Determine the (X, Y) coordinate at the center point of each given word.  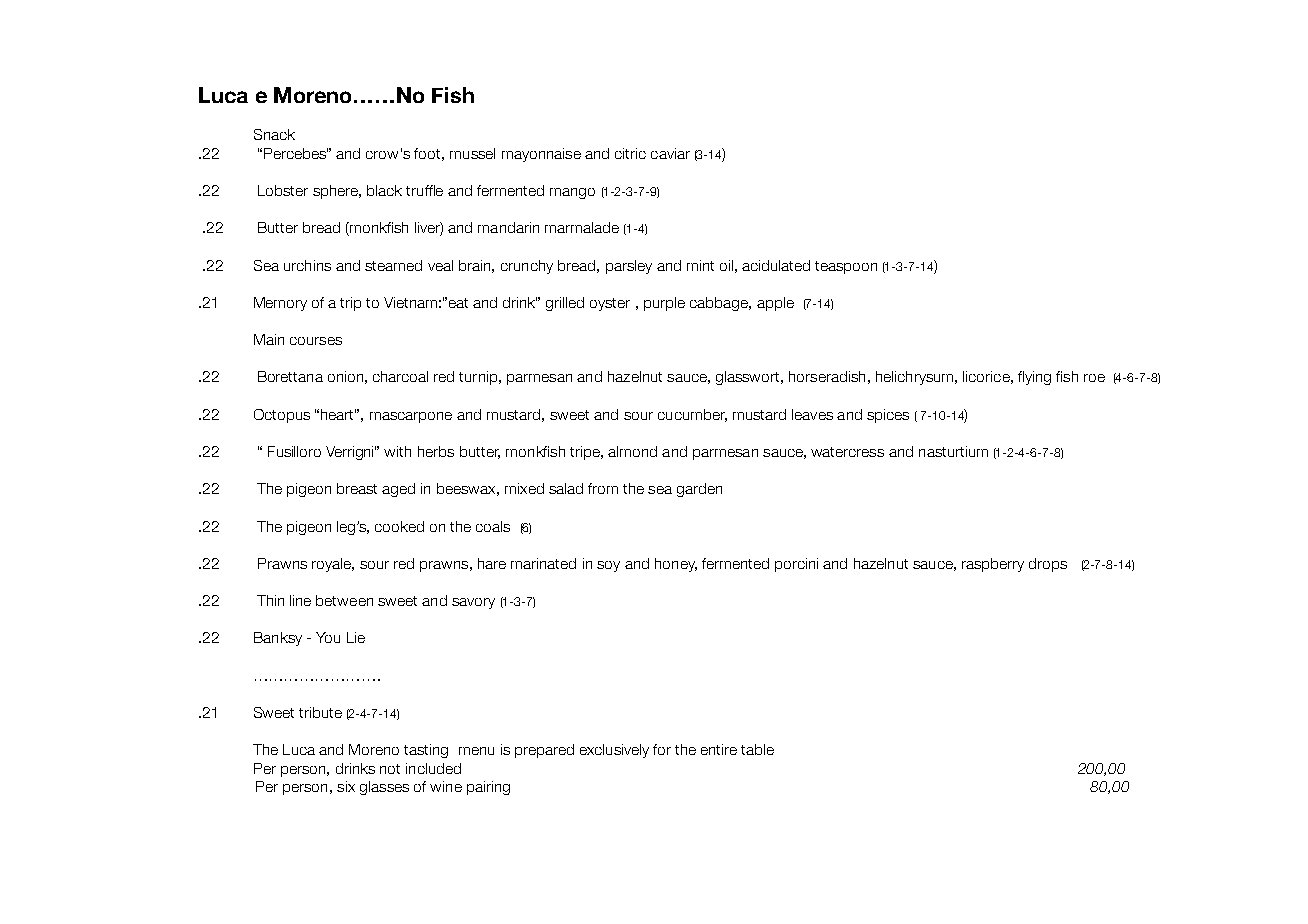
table (757, 749)
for (662, 749)
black (384, 190)
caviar (670, 153)
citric (630, 153)
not (390, 769)
